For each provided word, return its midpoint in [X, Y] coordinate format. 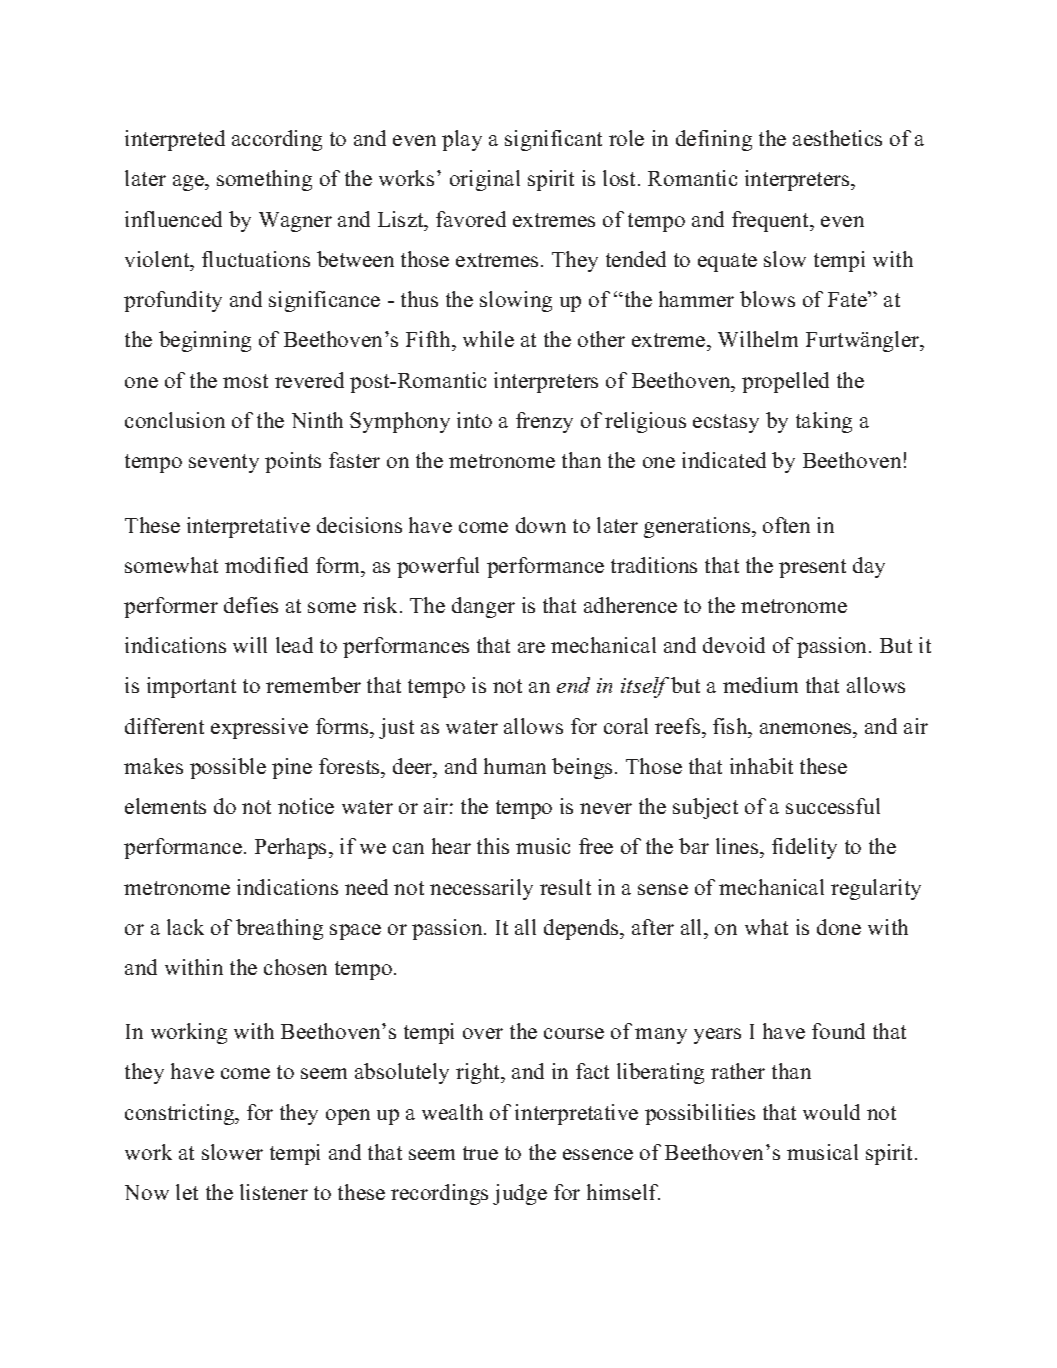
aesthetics [837, 138]
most [245, 381]
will [250, 645]
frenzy [544, 422]
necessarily [481, 889]
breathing [279, 929]
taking [824, 422]
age [189, 183]
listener [274, 1192]
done [839, 927]
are [531, 647]
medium [760, 685]
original [485, 180]
